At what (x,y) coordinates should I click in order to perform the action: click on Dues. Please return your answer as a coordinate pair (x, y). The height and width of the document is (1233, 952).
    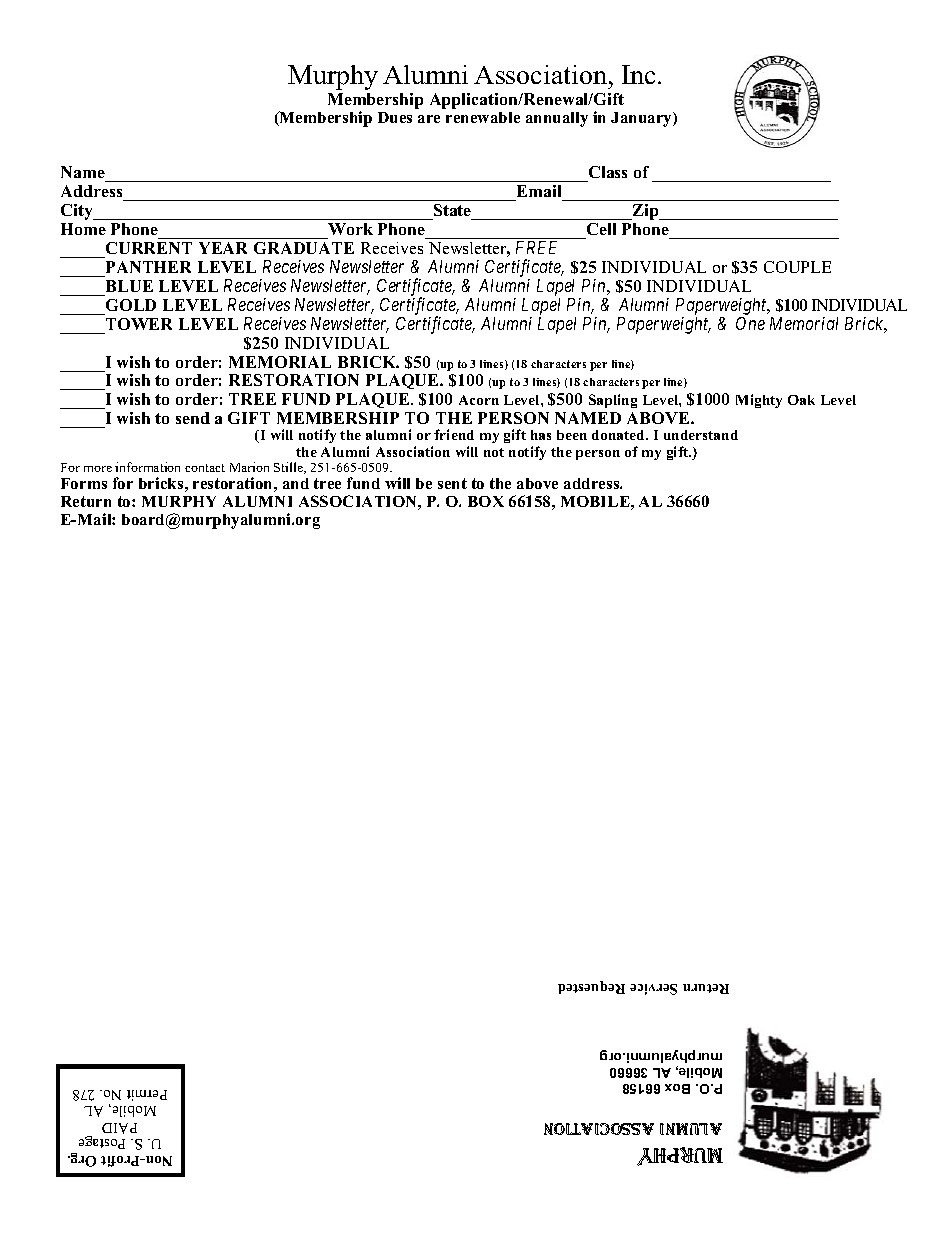
    Looking at the image, I should click on (395, 117).
